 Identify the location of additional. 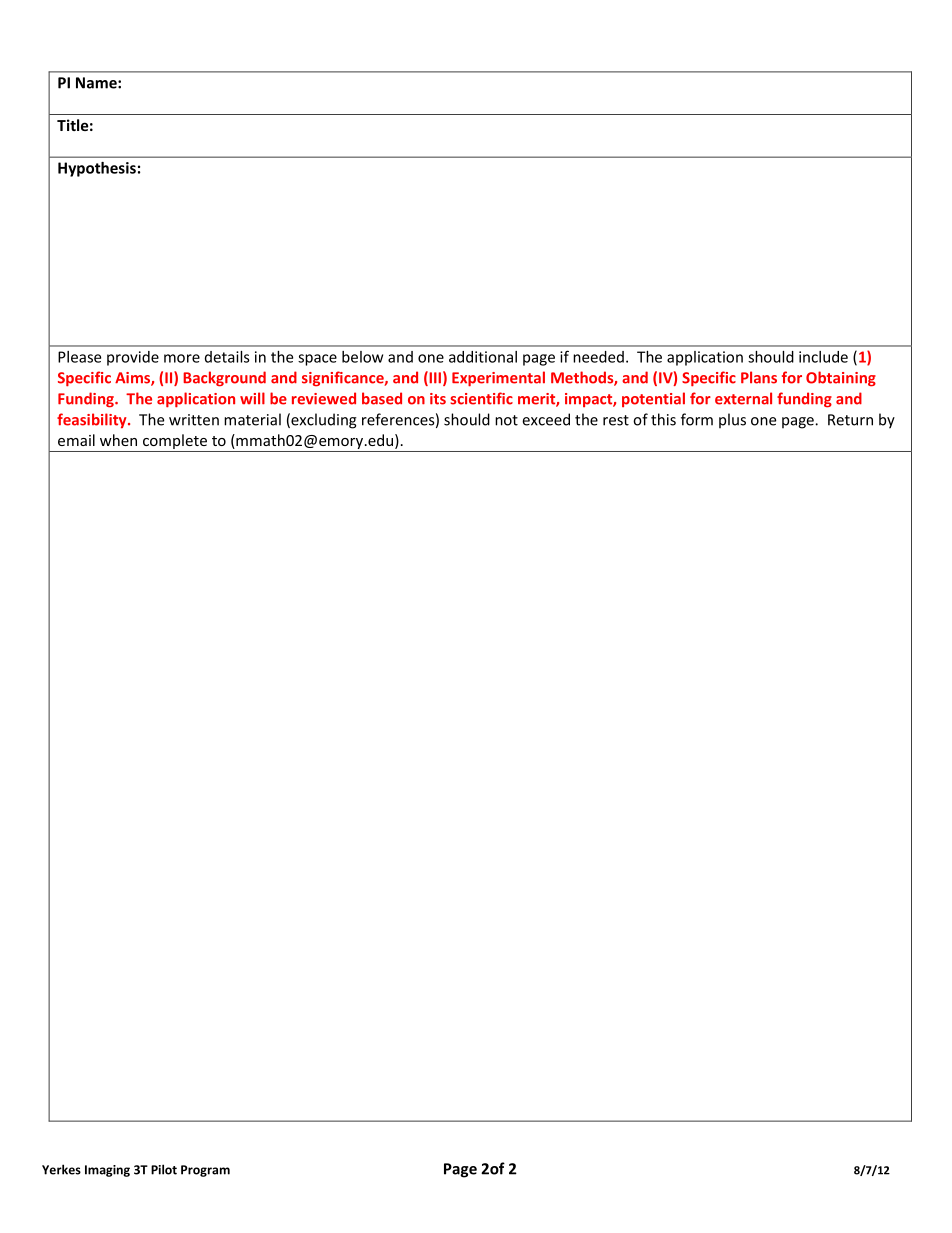
(483, 357).
